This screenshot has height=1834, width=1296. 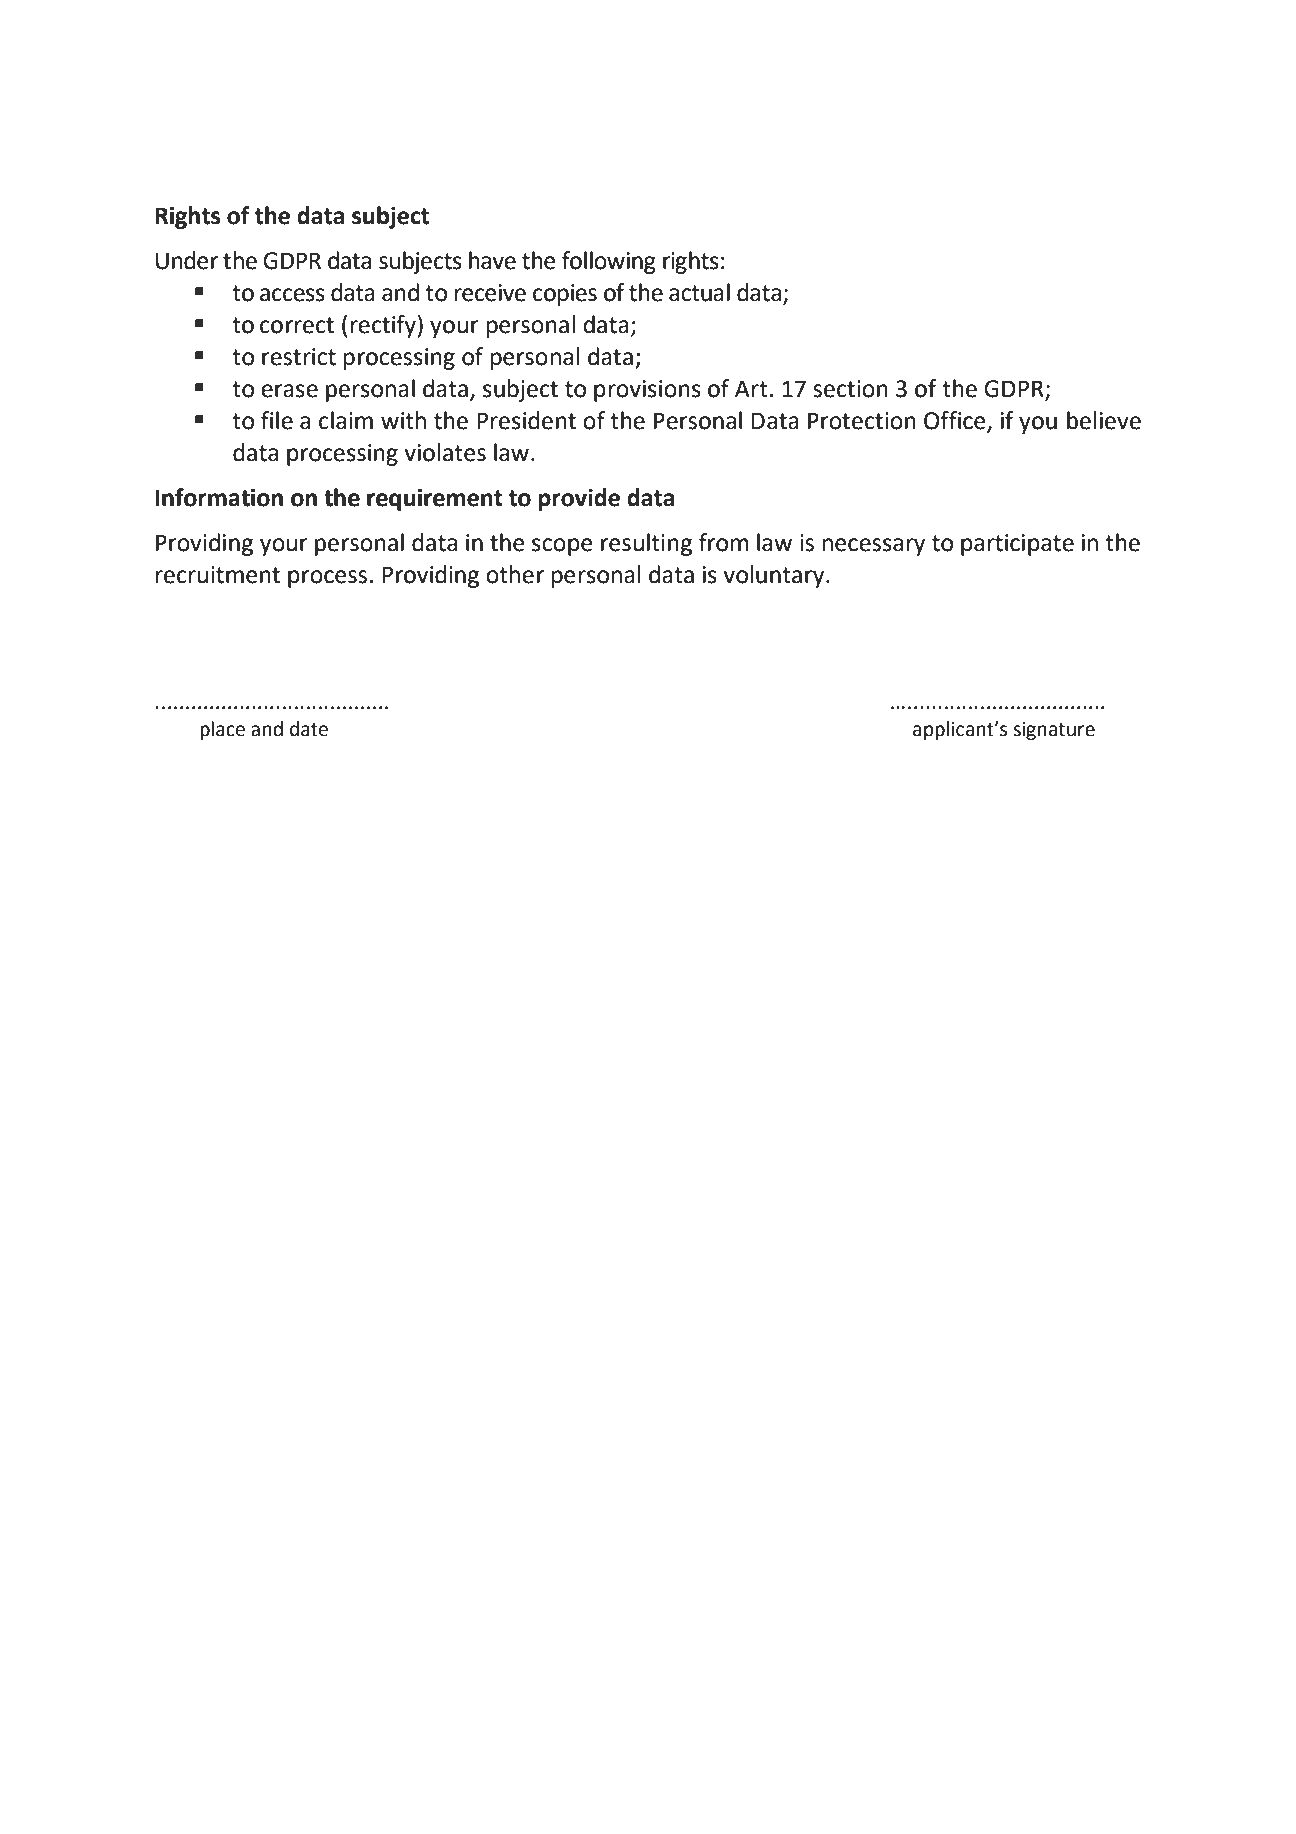 What do you see at coordinates (775, 576) in the screenshot?
I see `voluntary` at bounding box center [775, 576].
